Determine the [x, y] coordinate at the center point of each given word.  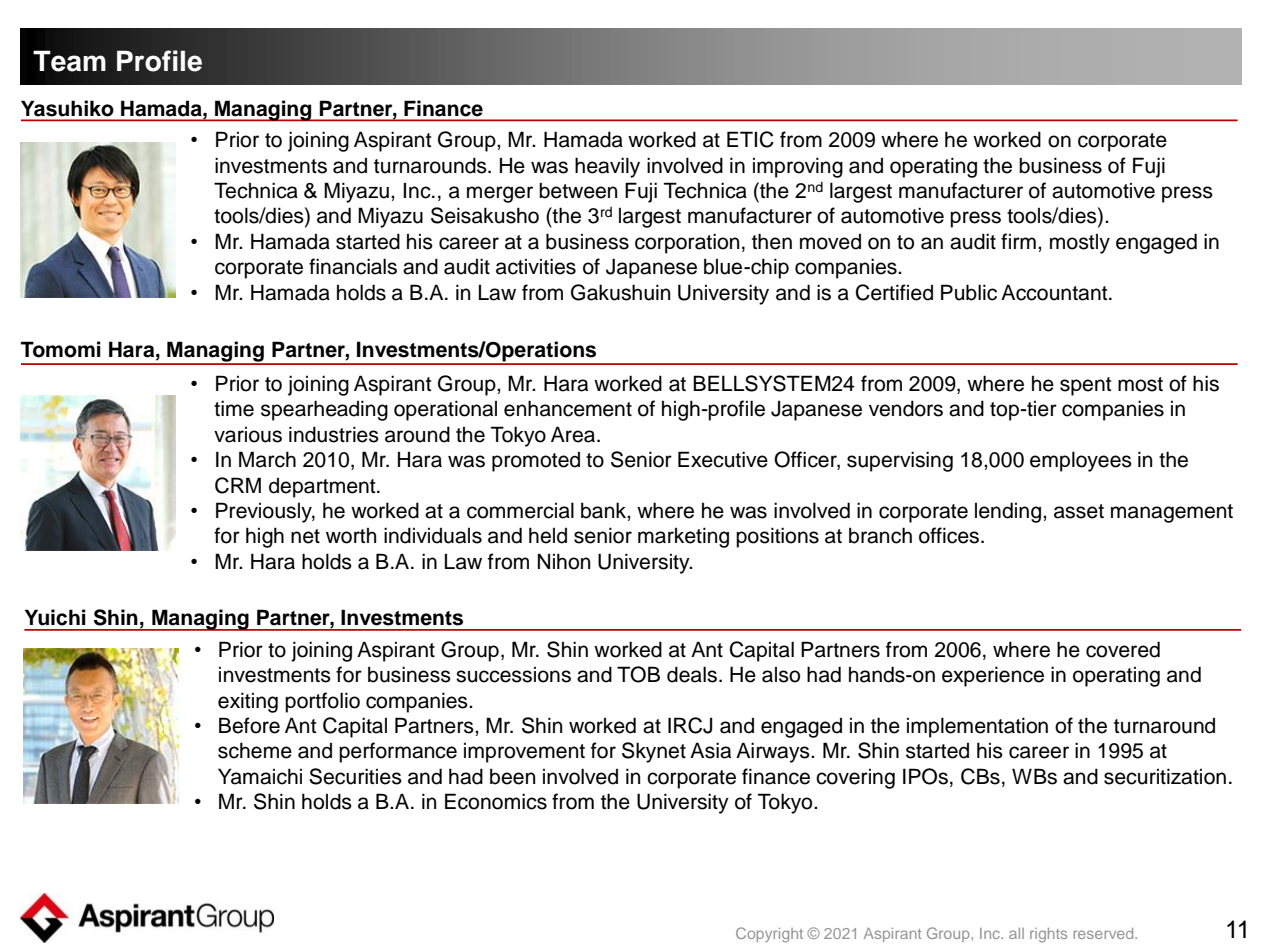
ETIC [750, 139]
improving [798, 167]
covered [1123, 649]
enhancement [568, 408]
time [234, 408]
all [1016, 933]
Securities [355, 776]
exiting [248, 702]
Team [69, 61]
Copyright [769, 935]
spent [1085, 386]
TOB [638, 674]
